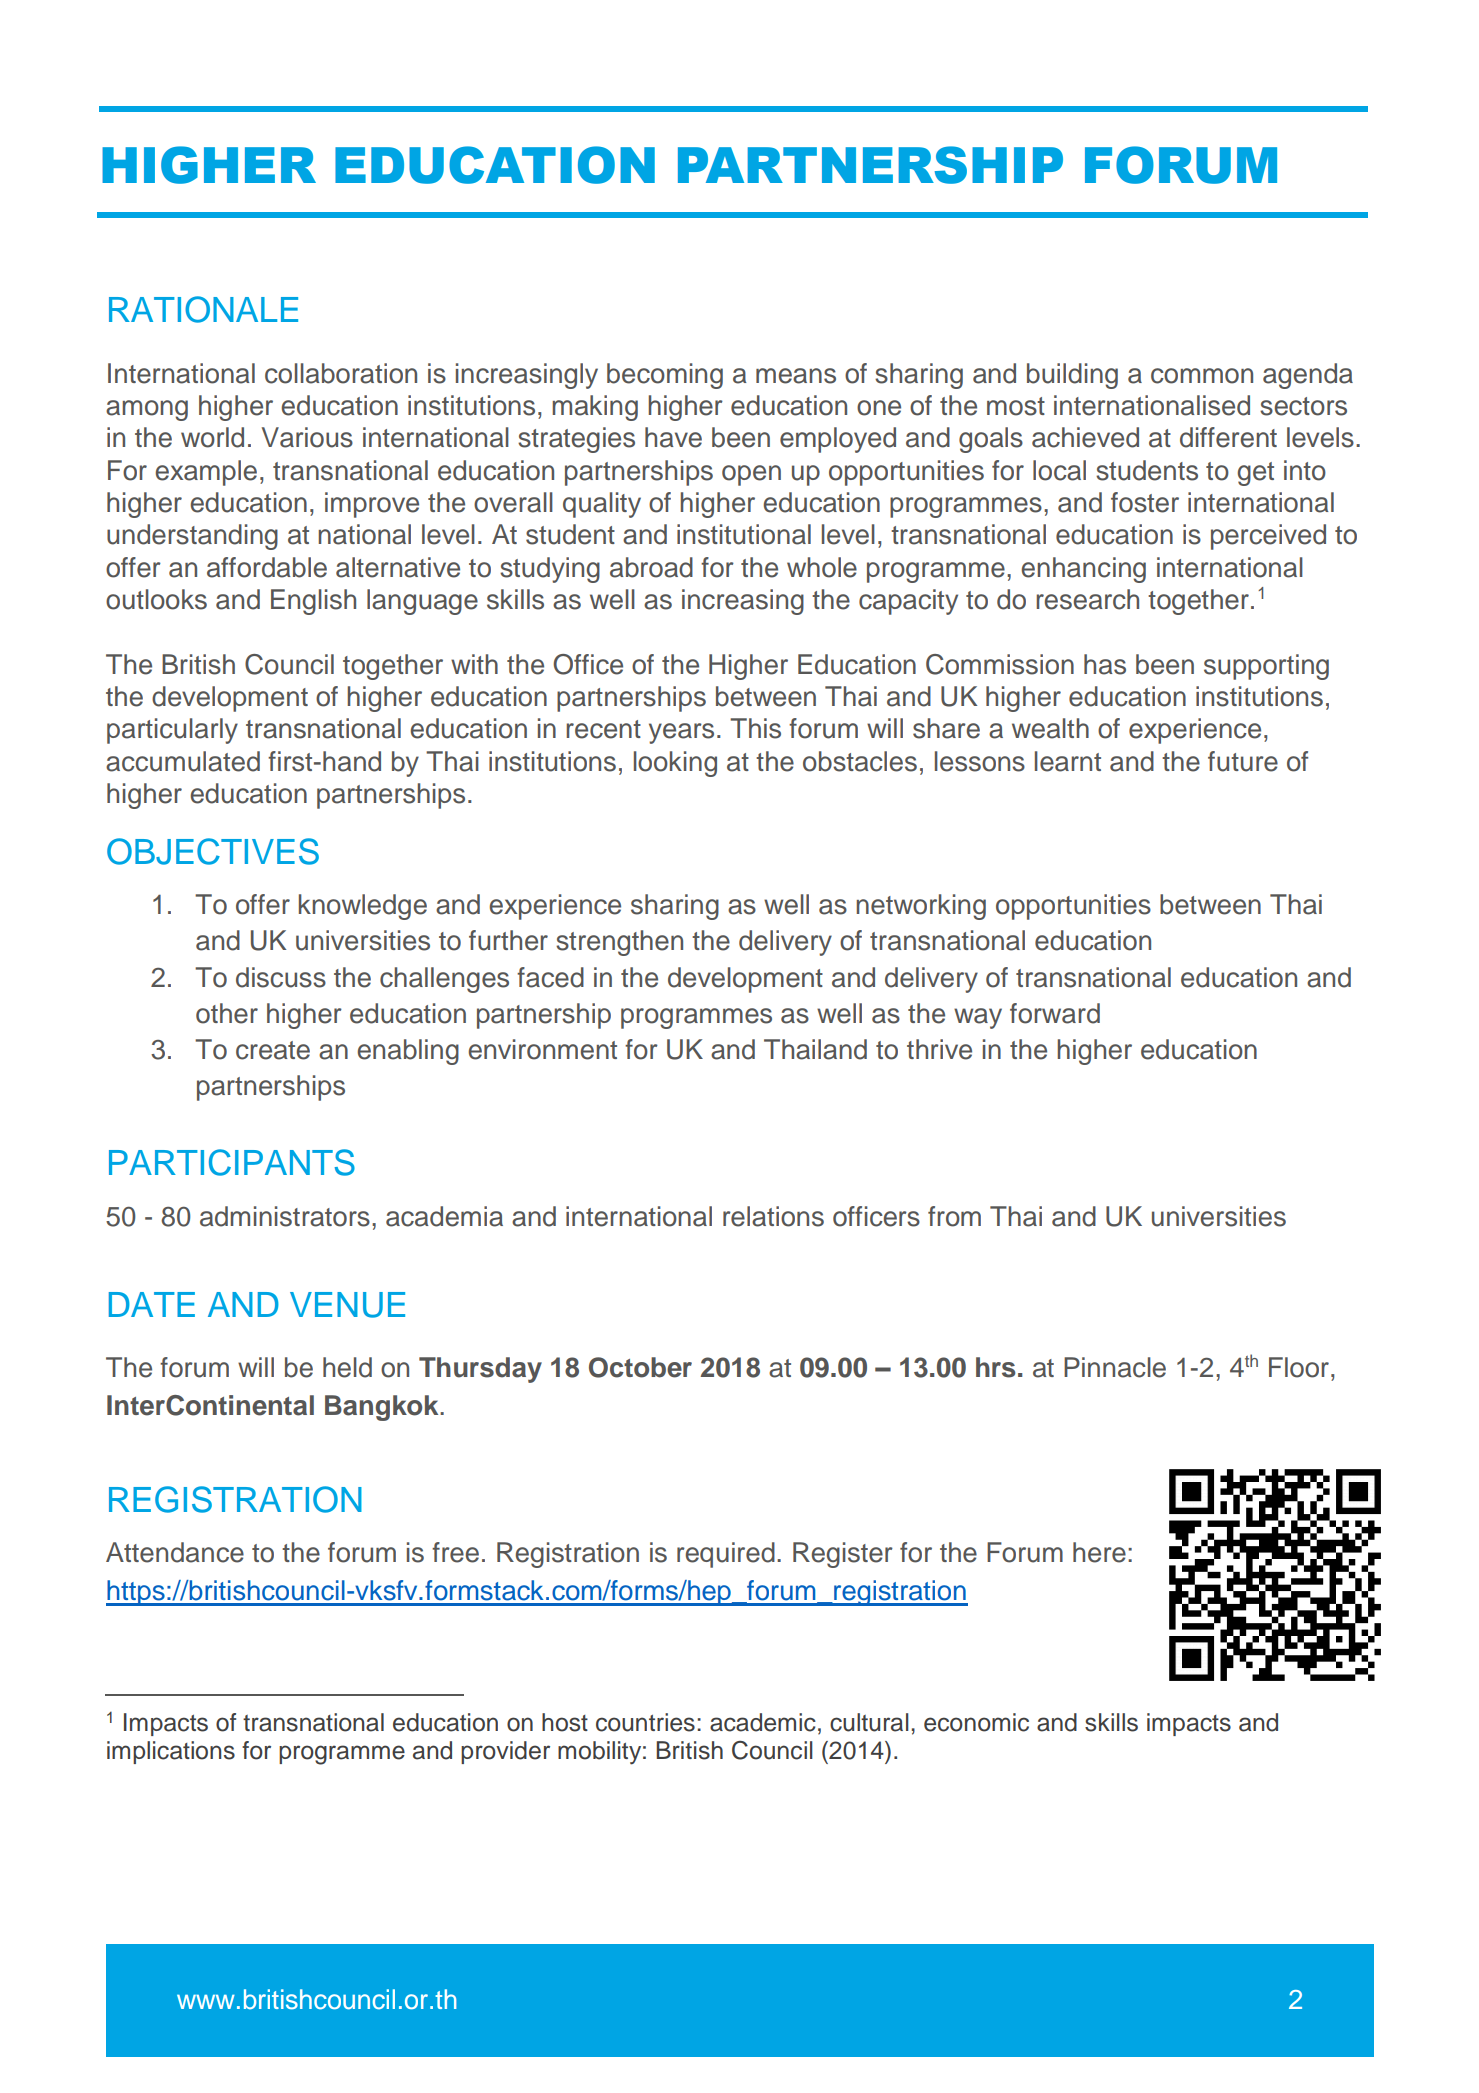  I want to click on common, so click(1202, 376).
